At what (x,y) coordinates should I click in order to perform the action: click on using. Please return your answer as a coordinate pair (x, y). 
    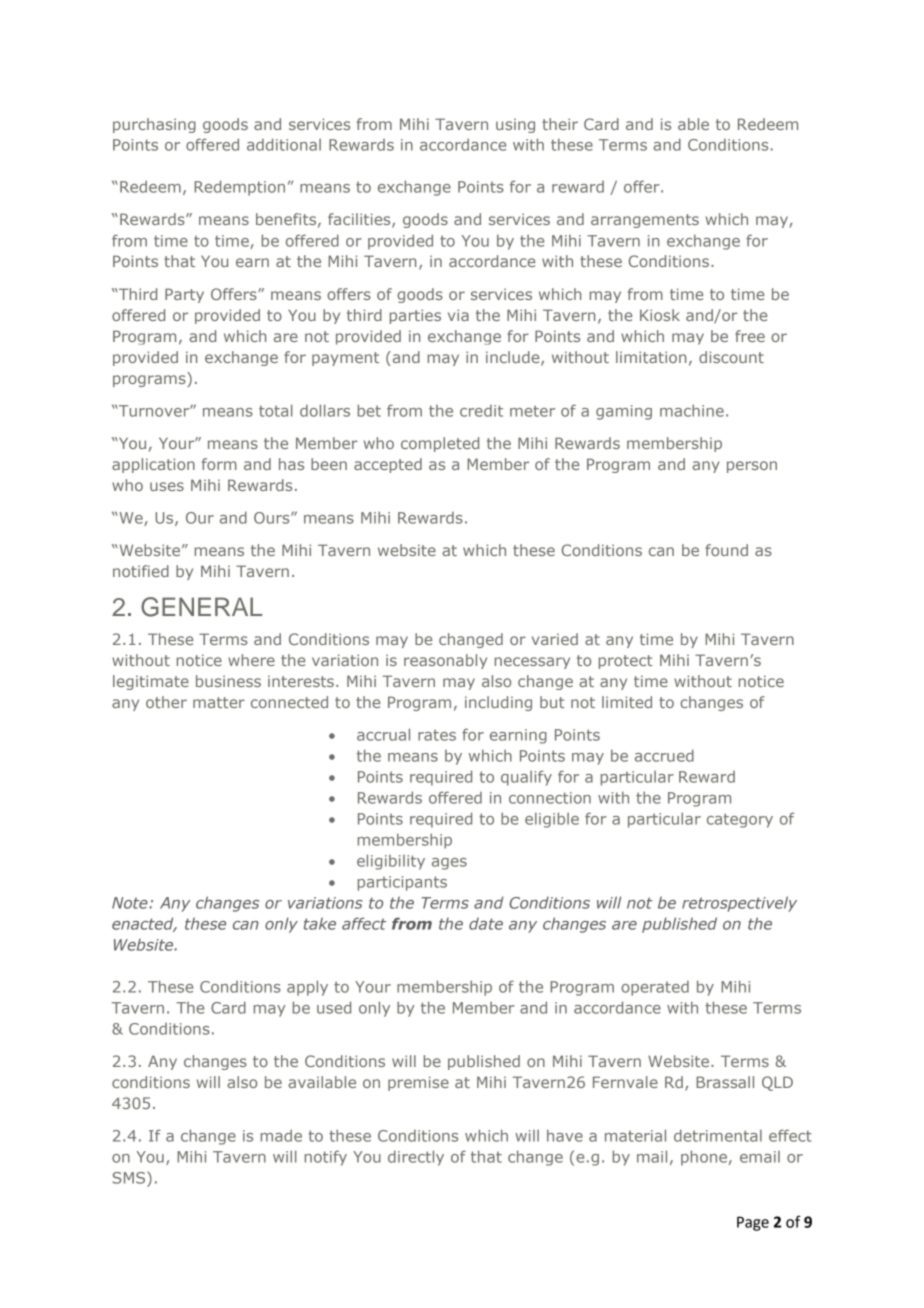
    Looking at the image, I should click on (515, 126).
